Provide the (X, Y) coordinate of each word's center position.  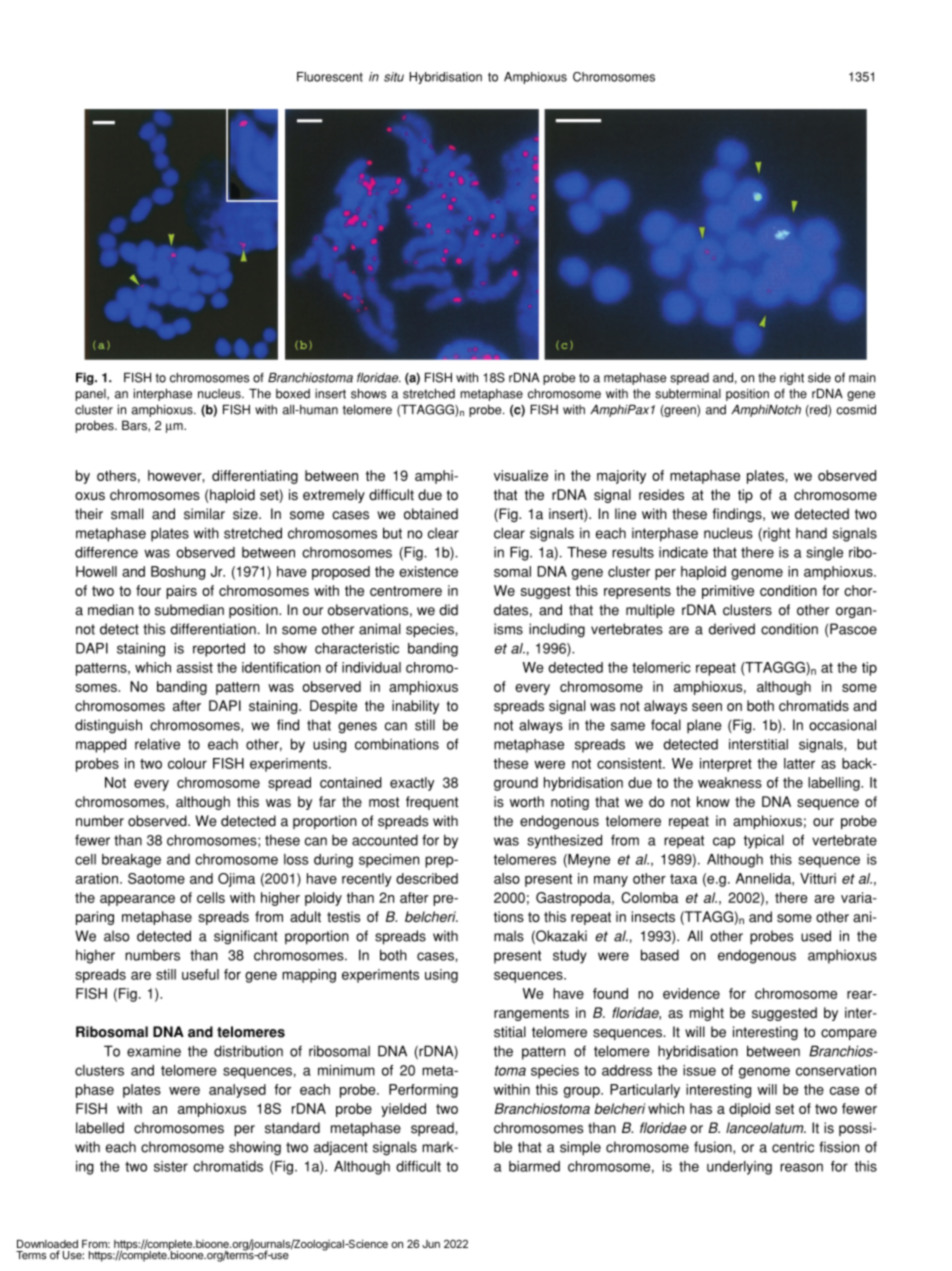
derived (732, 629)
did (448, 610)
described (427, 878)
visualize (521, 475)
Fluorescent (330, 77)
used (816, 936)
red (818, 411)
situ (394, 77)
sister (171, 1166)
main (862, 378)
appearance (137, 900)
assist (195, 667)
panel (92, 395)
